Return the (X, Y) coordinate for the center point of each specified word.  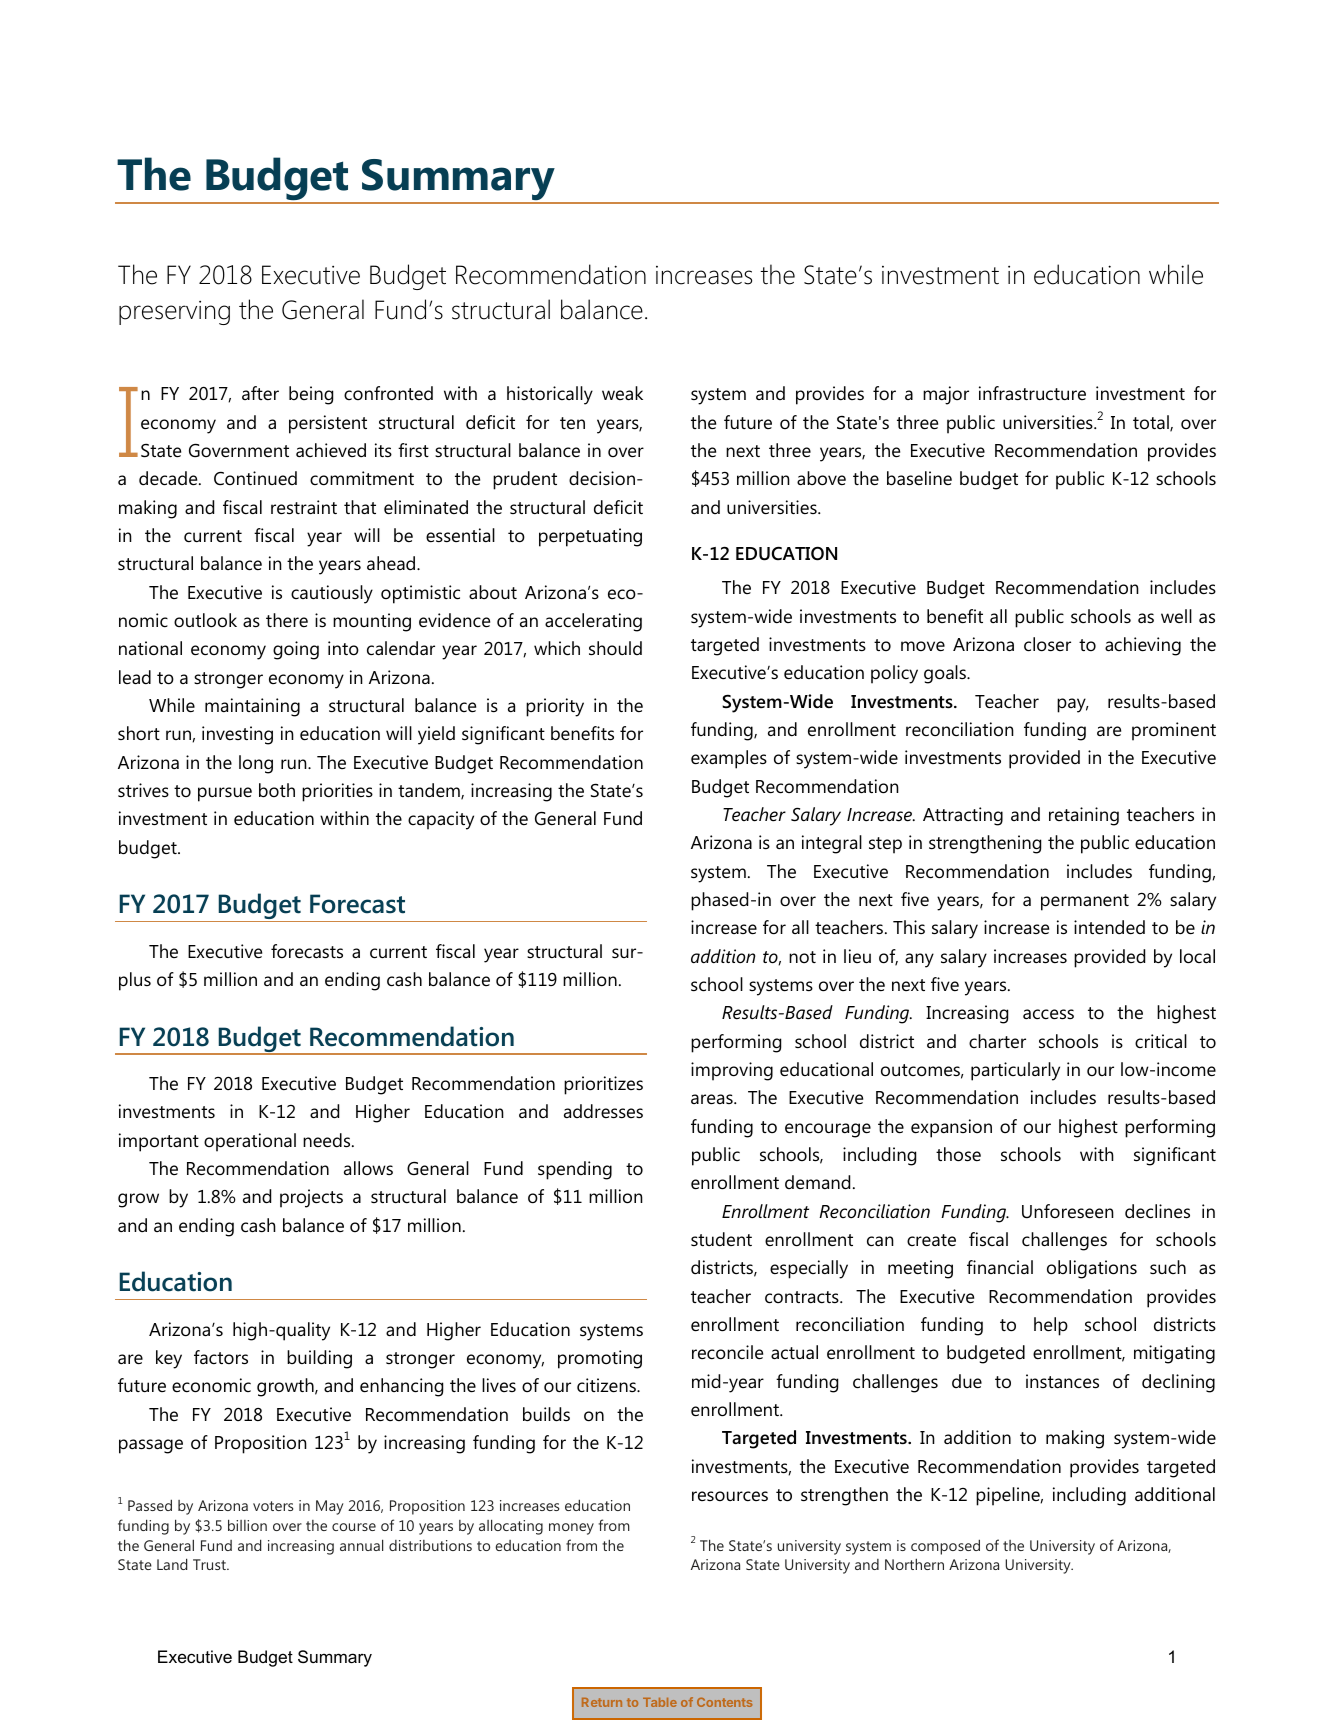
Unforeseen (1068, 1211)
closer (1047, 644)
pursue (225, 794)
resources (730, 1496)
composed (945, 1547)
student (721, 1239)
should (615, 648)
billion (247, 1525)
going (296, 650)
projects (311, 1198)
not (802, 957)
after (260, 393)
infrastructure (1032, 393)
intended (1109, 927)
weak (622, 393)
